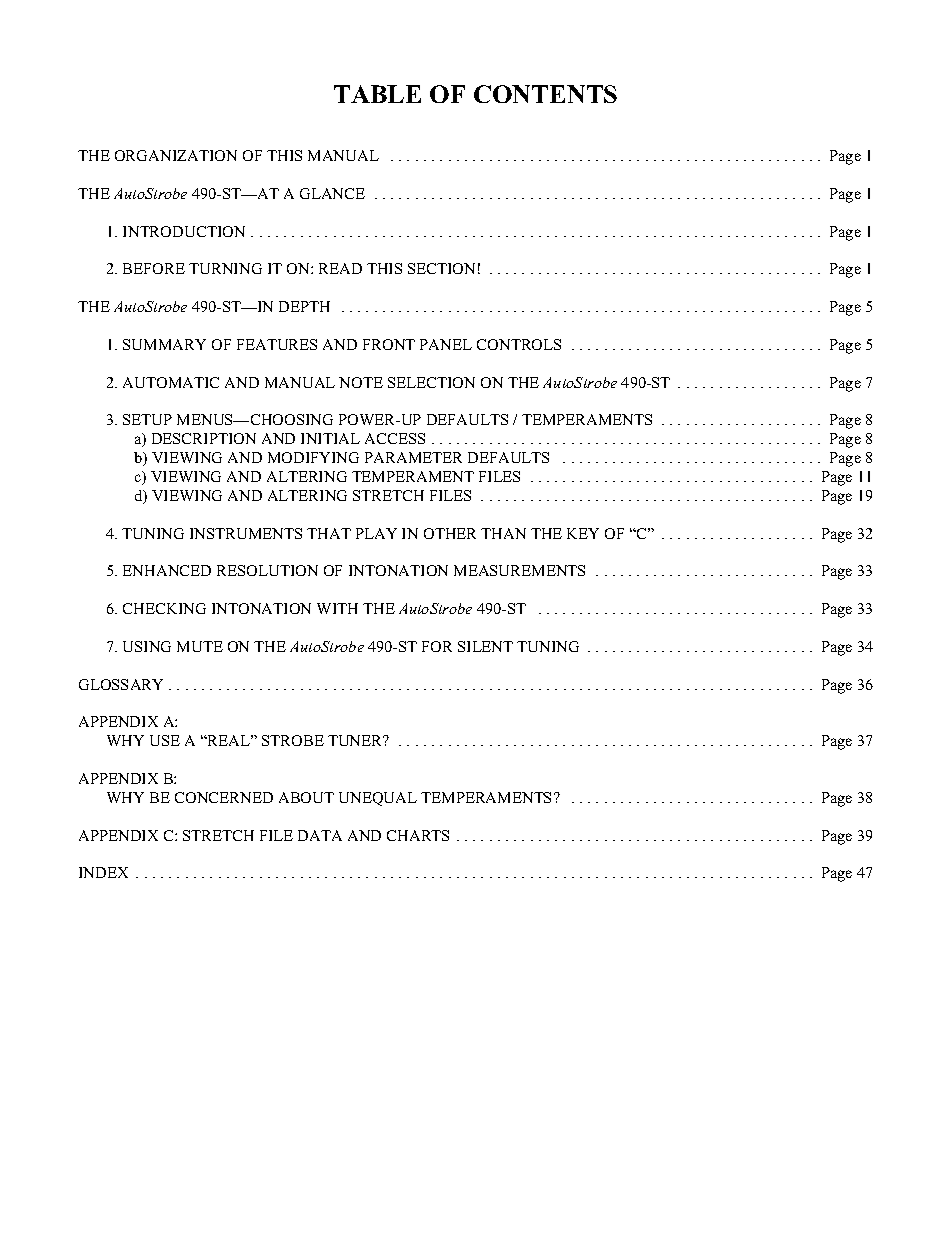 The height and width of the document is (1233, 952). What do you see at coordinates (204, 438) in the document?
I see `DESCRIPTION` at bounding box center [204, 438].
